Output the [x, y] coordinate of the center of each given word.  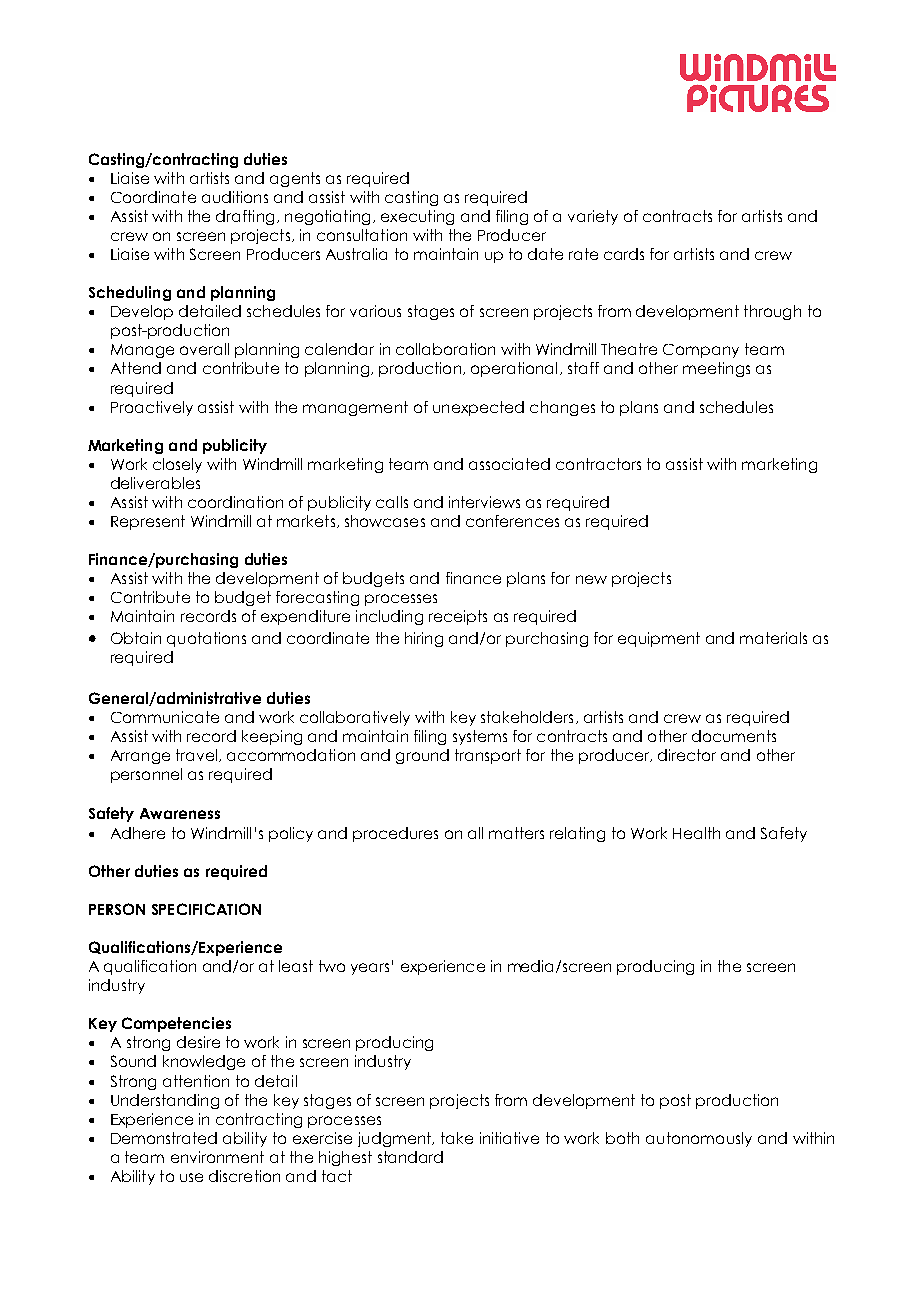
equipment [659, 639]
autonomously [699, 1139]
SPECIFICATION [206, 909]
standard [410, 1157]
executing [417, 217]
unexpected [478, 408]
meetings [716, 369]
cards [624, 254]
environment [217, 1157]
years [370, 969]
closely [177, 465]
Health [696, 833]
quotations [206, 639]
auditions [235, 197]
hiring [424, 639]
